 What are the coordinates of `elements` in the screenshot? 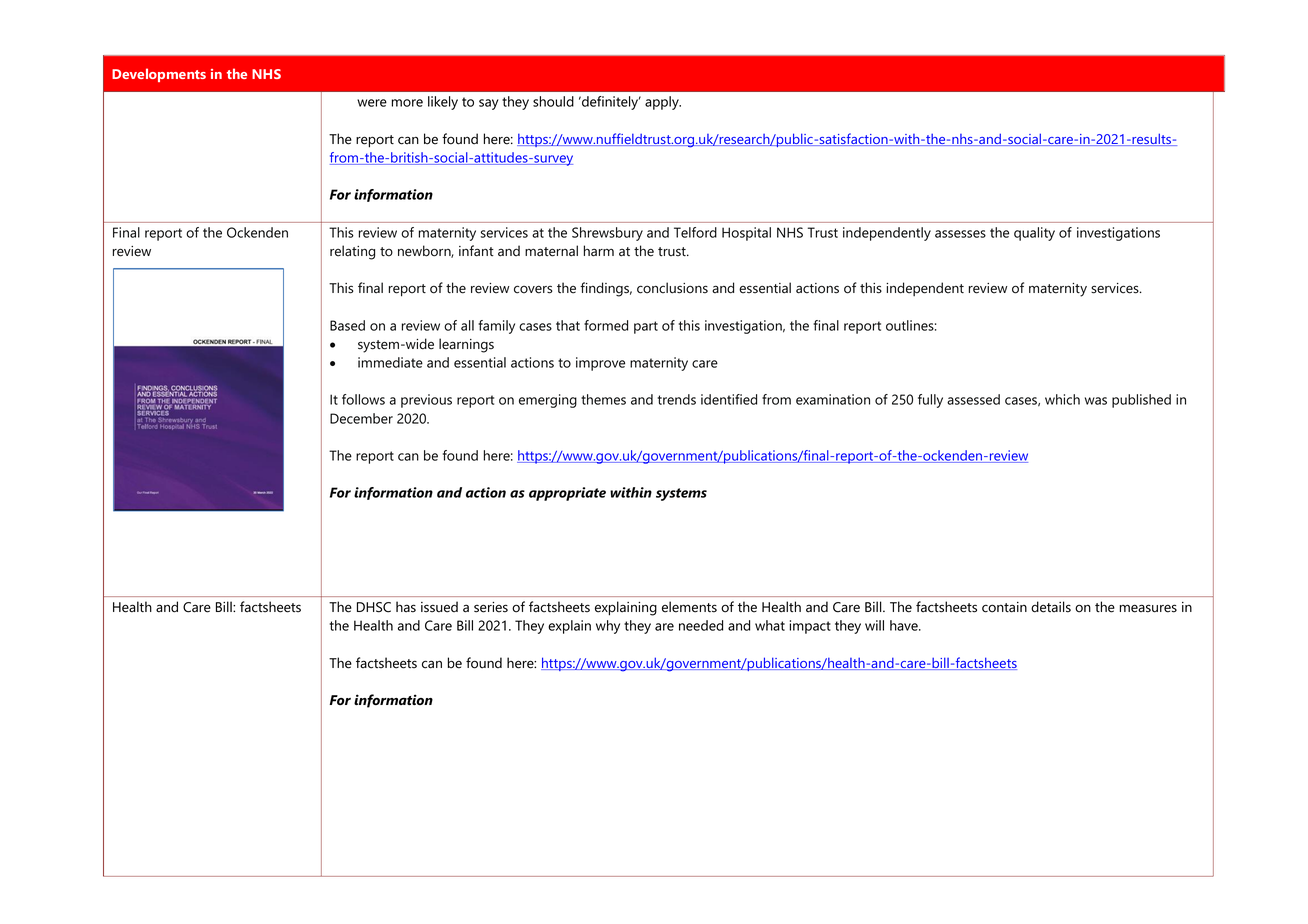 It's located at (689, 607).
